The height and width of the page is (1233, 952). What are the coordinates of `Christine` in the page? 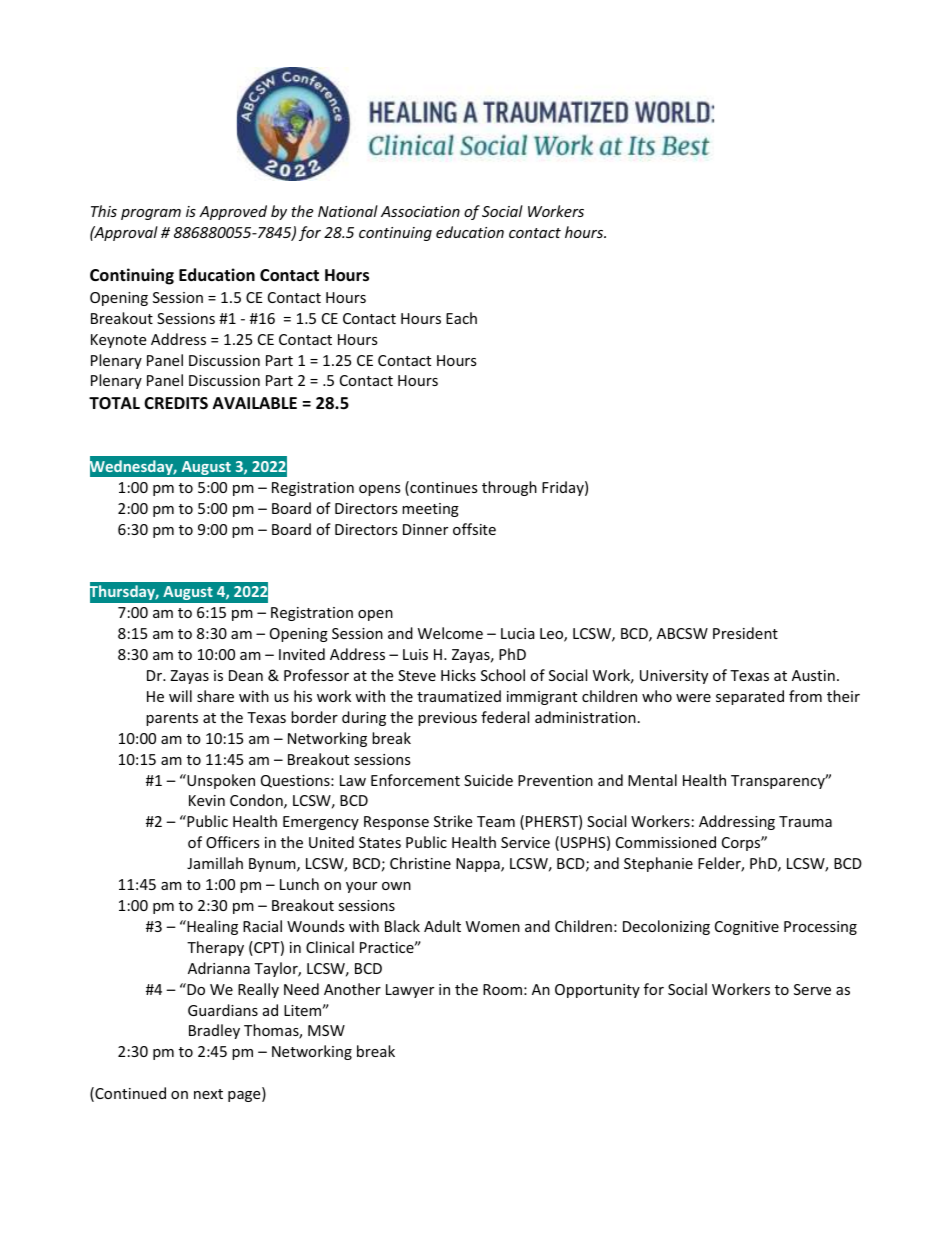 It's located at (420, 863).
